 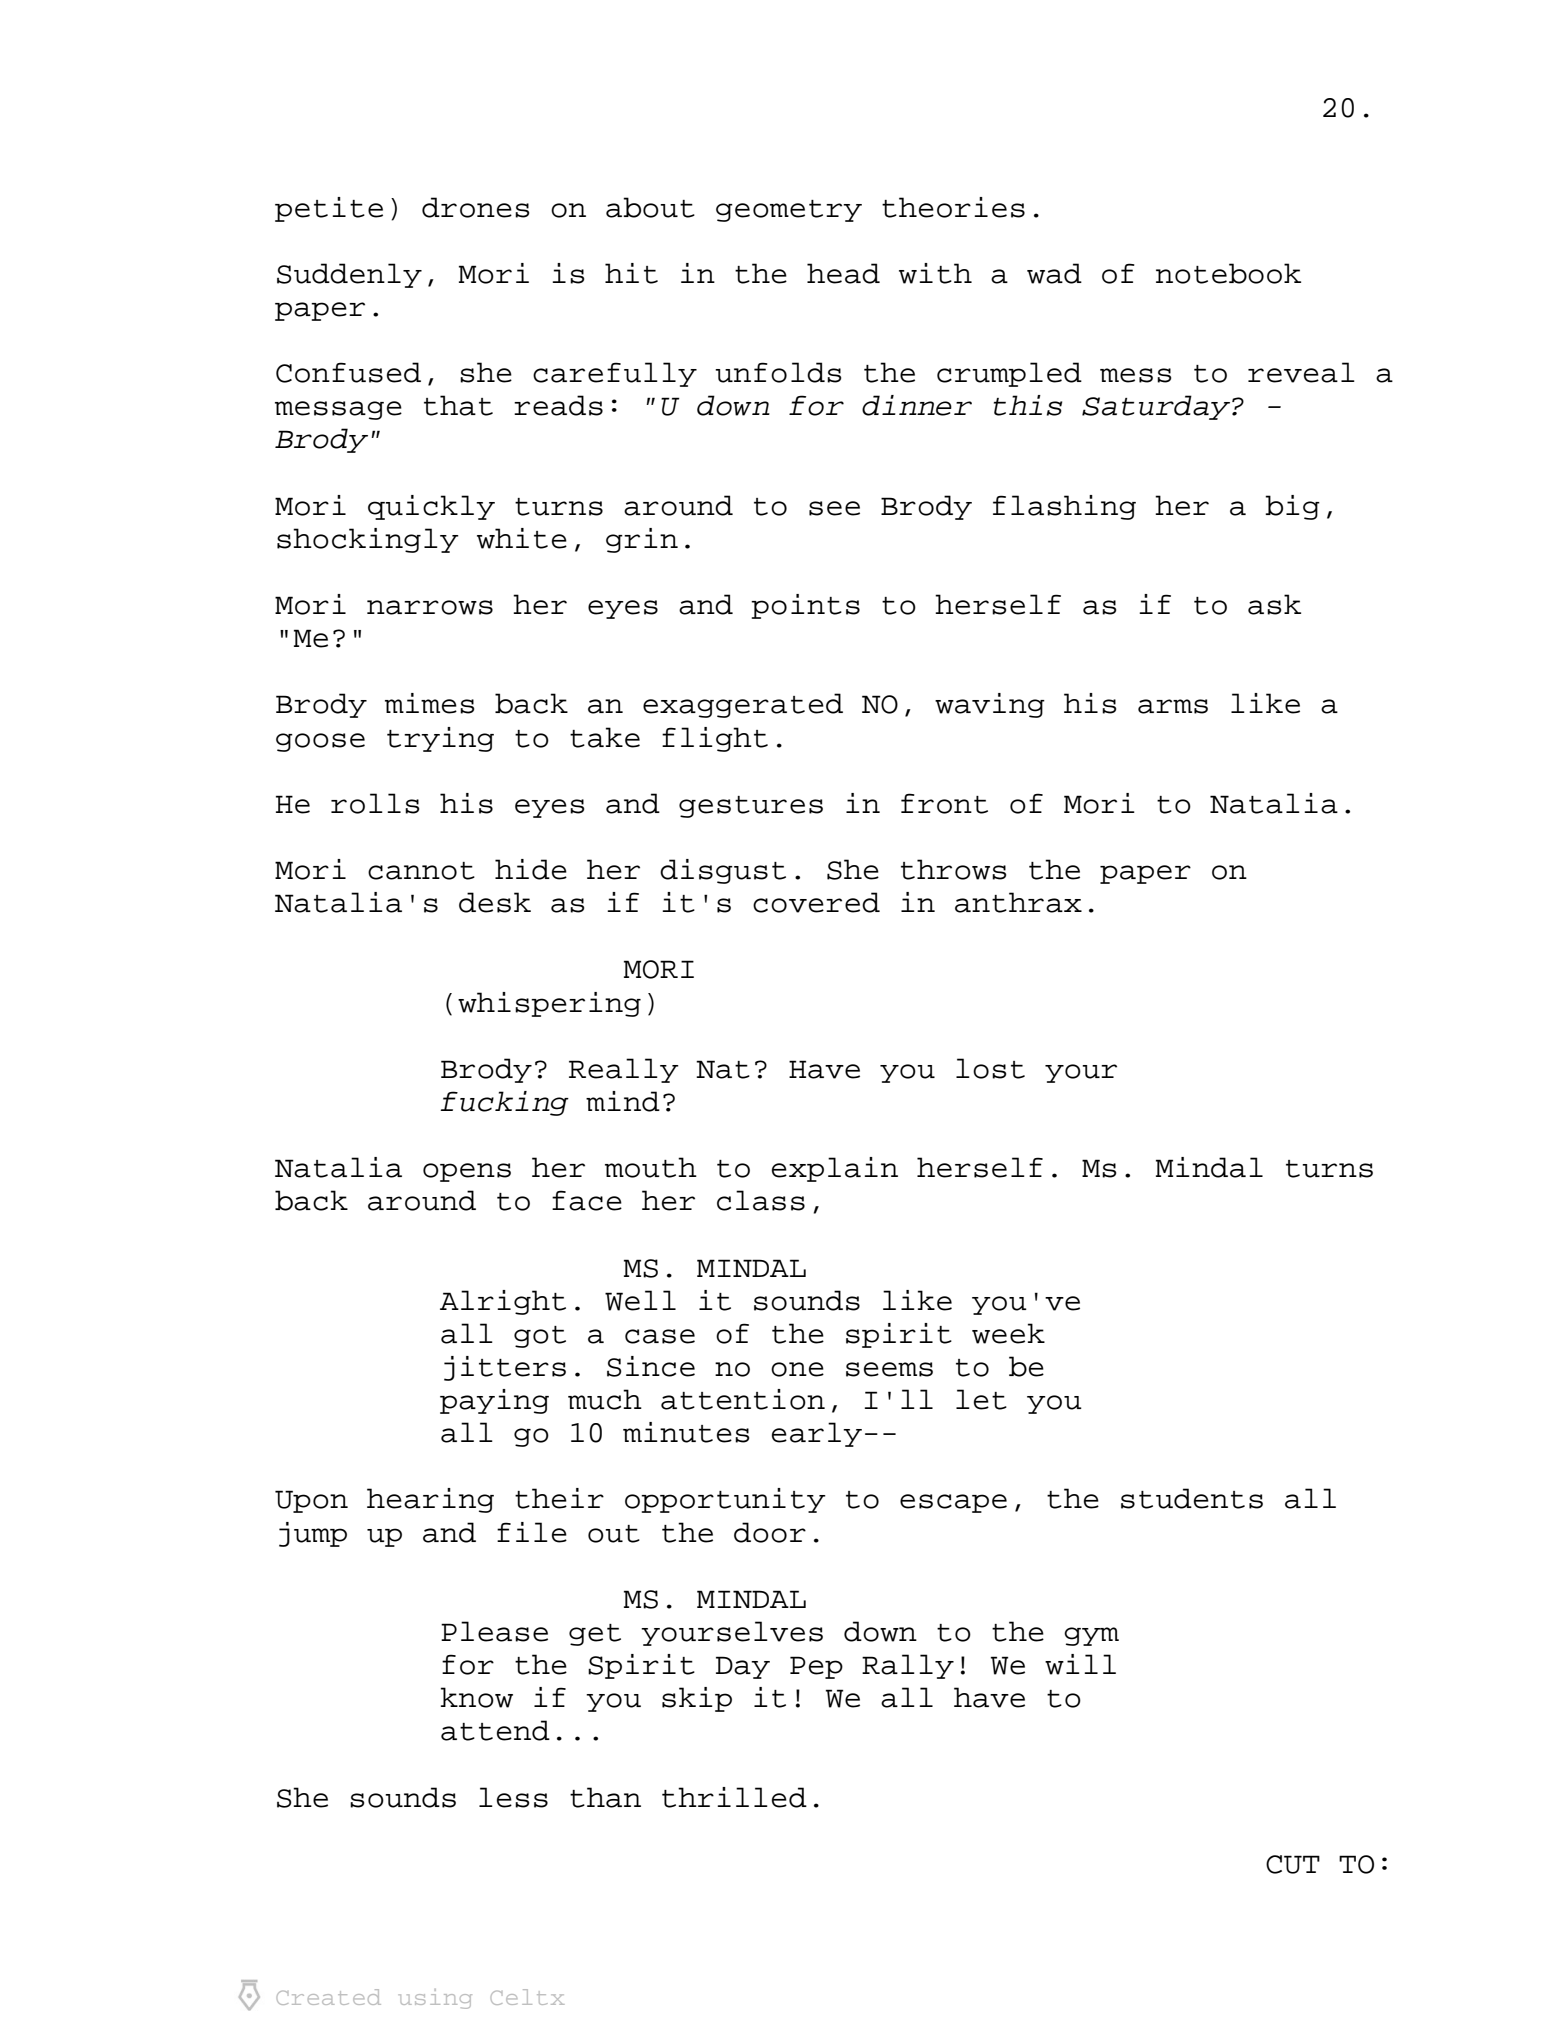 I want to click on lost, so click(x=990, y=1068).
